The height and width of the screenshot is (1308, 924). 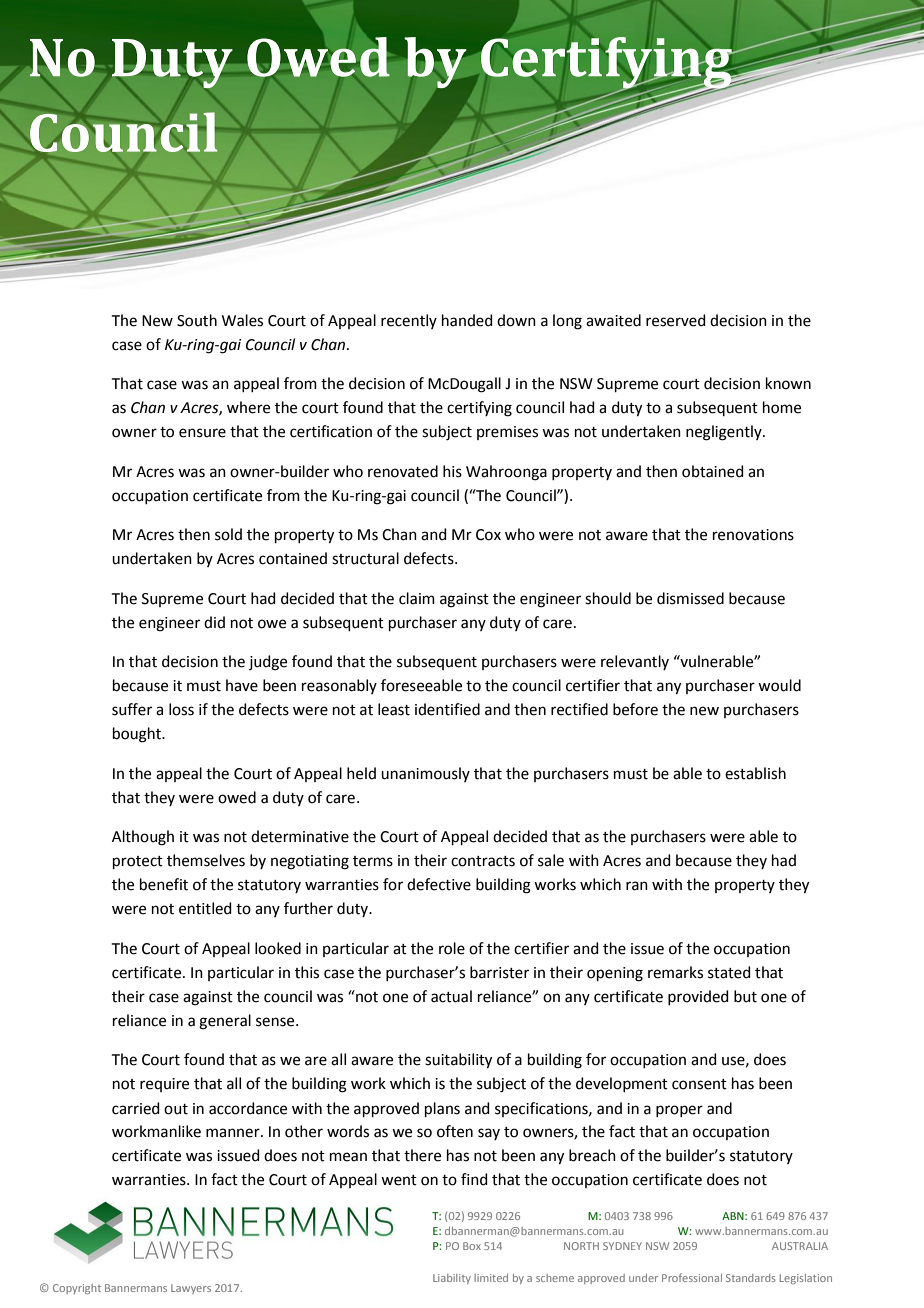 What do you see at coordinates (143, 838) in the screenshot?
I see `Although` at bounding box center [143, 838].
